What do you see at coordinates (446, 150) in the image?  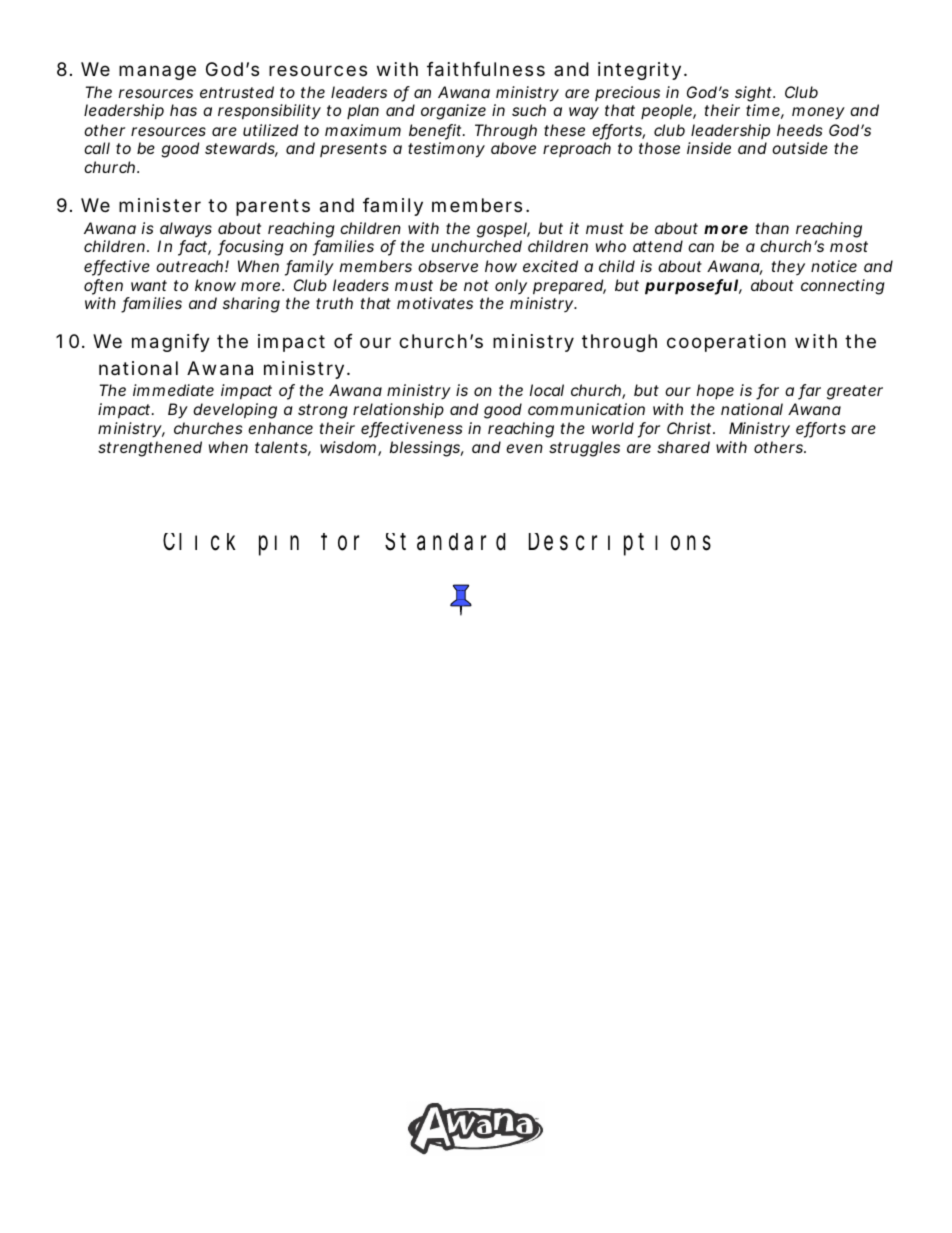 I see `testimony` at bounding box center [446, 150].
